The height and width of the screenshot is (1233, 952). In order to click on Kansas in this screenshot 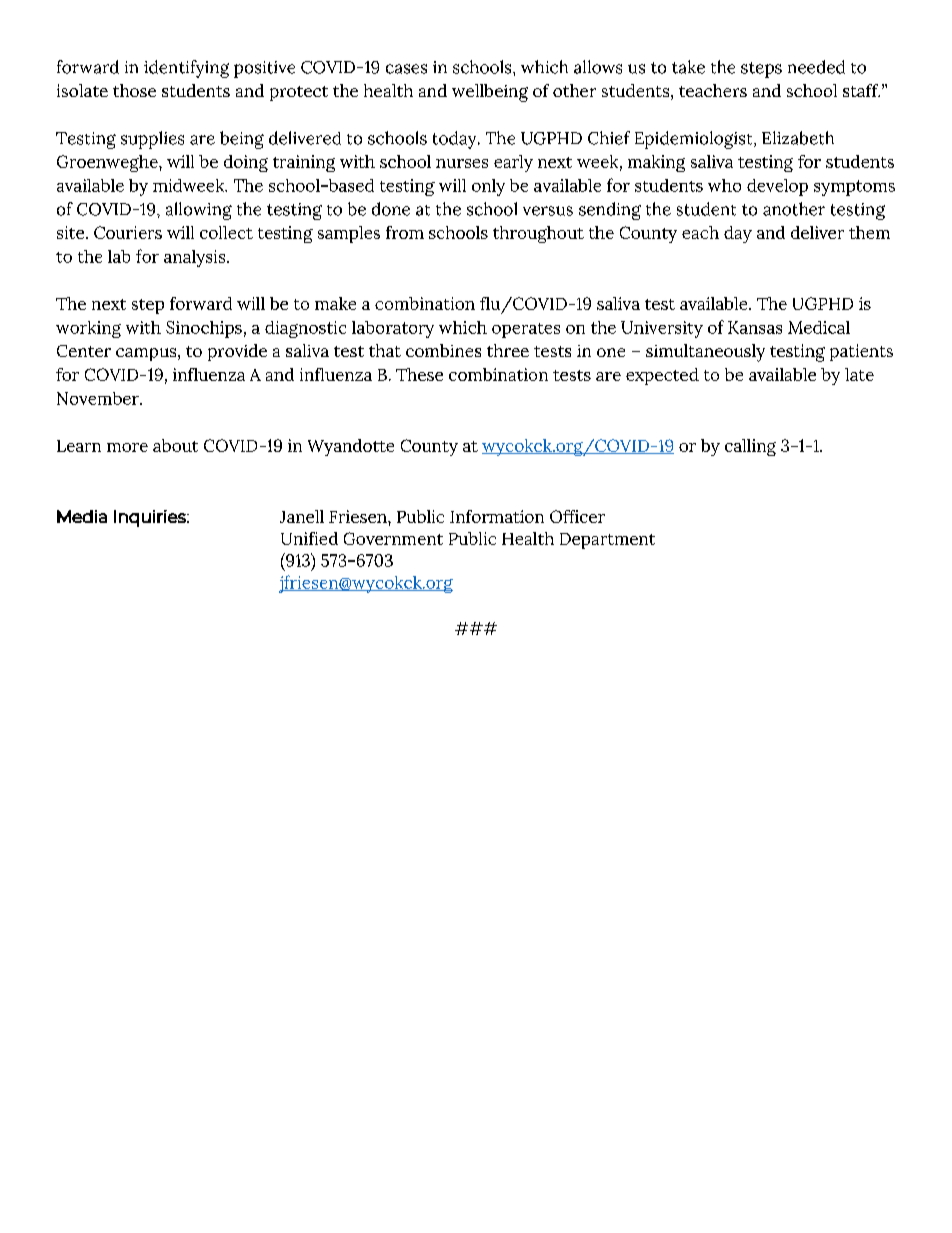, I will do `click(755, 327)`.
